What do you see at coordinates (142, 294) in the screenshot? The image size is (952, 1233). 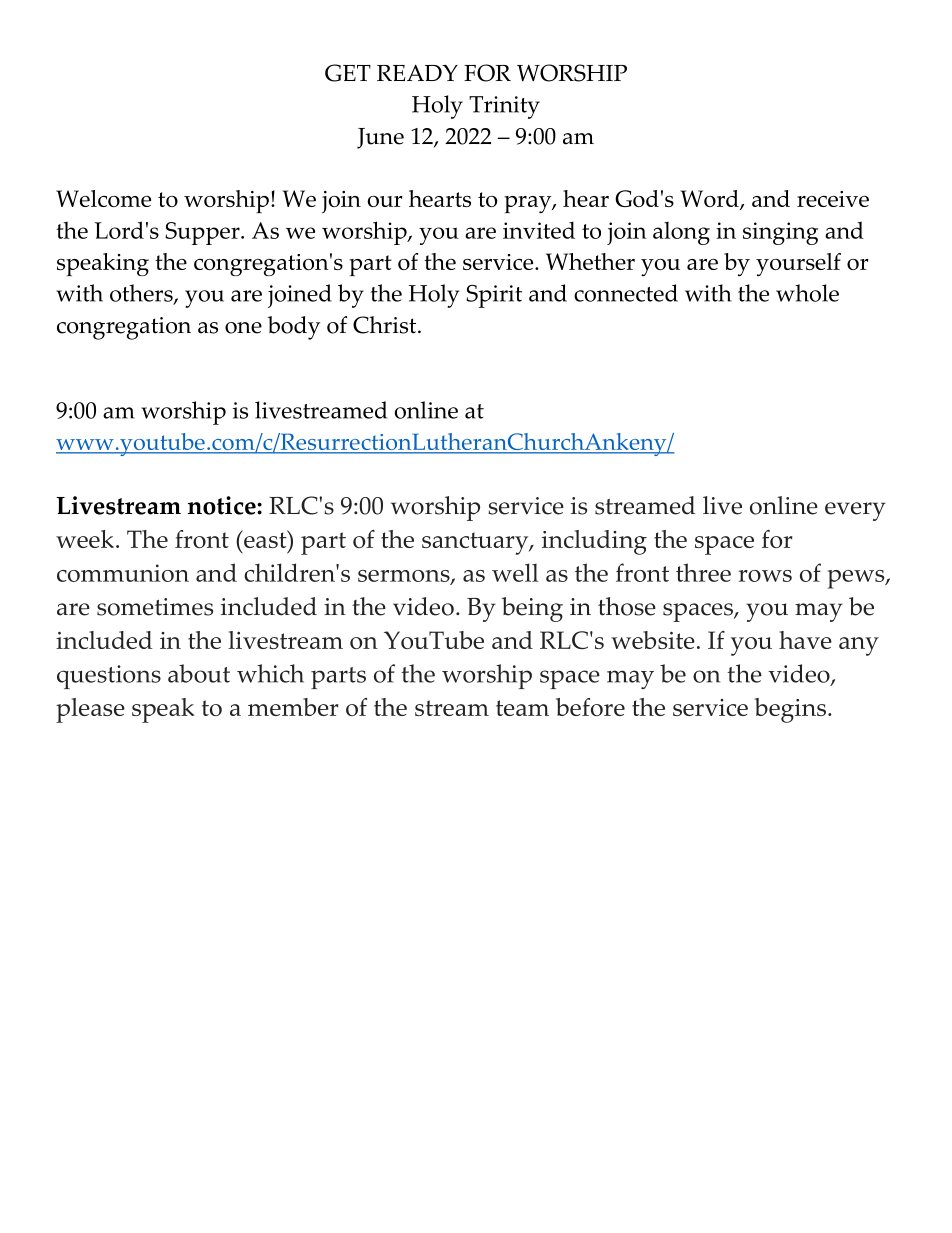 I see `others` at bounding box center [142, 294].
